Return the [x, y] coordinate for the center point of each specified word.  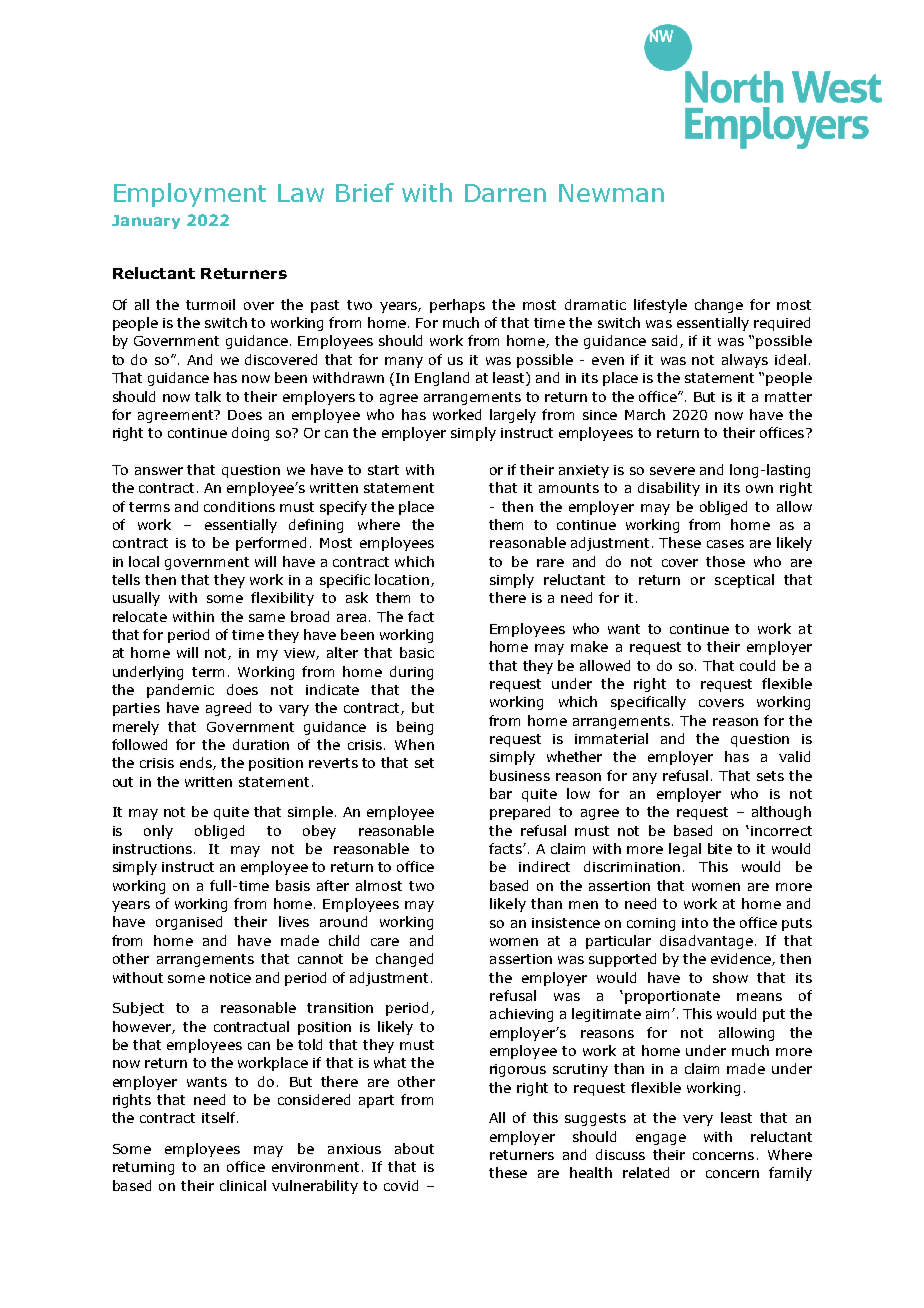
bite [720, 848]
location [402, 579]
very [698, 1120]
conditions [239, 506]
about [414, 1148]
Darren [505, 193]
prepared [520, 813]
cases [725, 544]
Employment [190, 195]
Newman [611, 193]
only [158, 832]
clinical [243, 1185]
